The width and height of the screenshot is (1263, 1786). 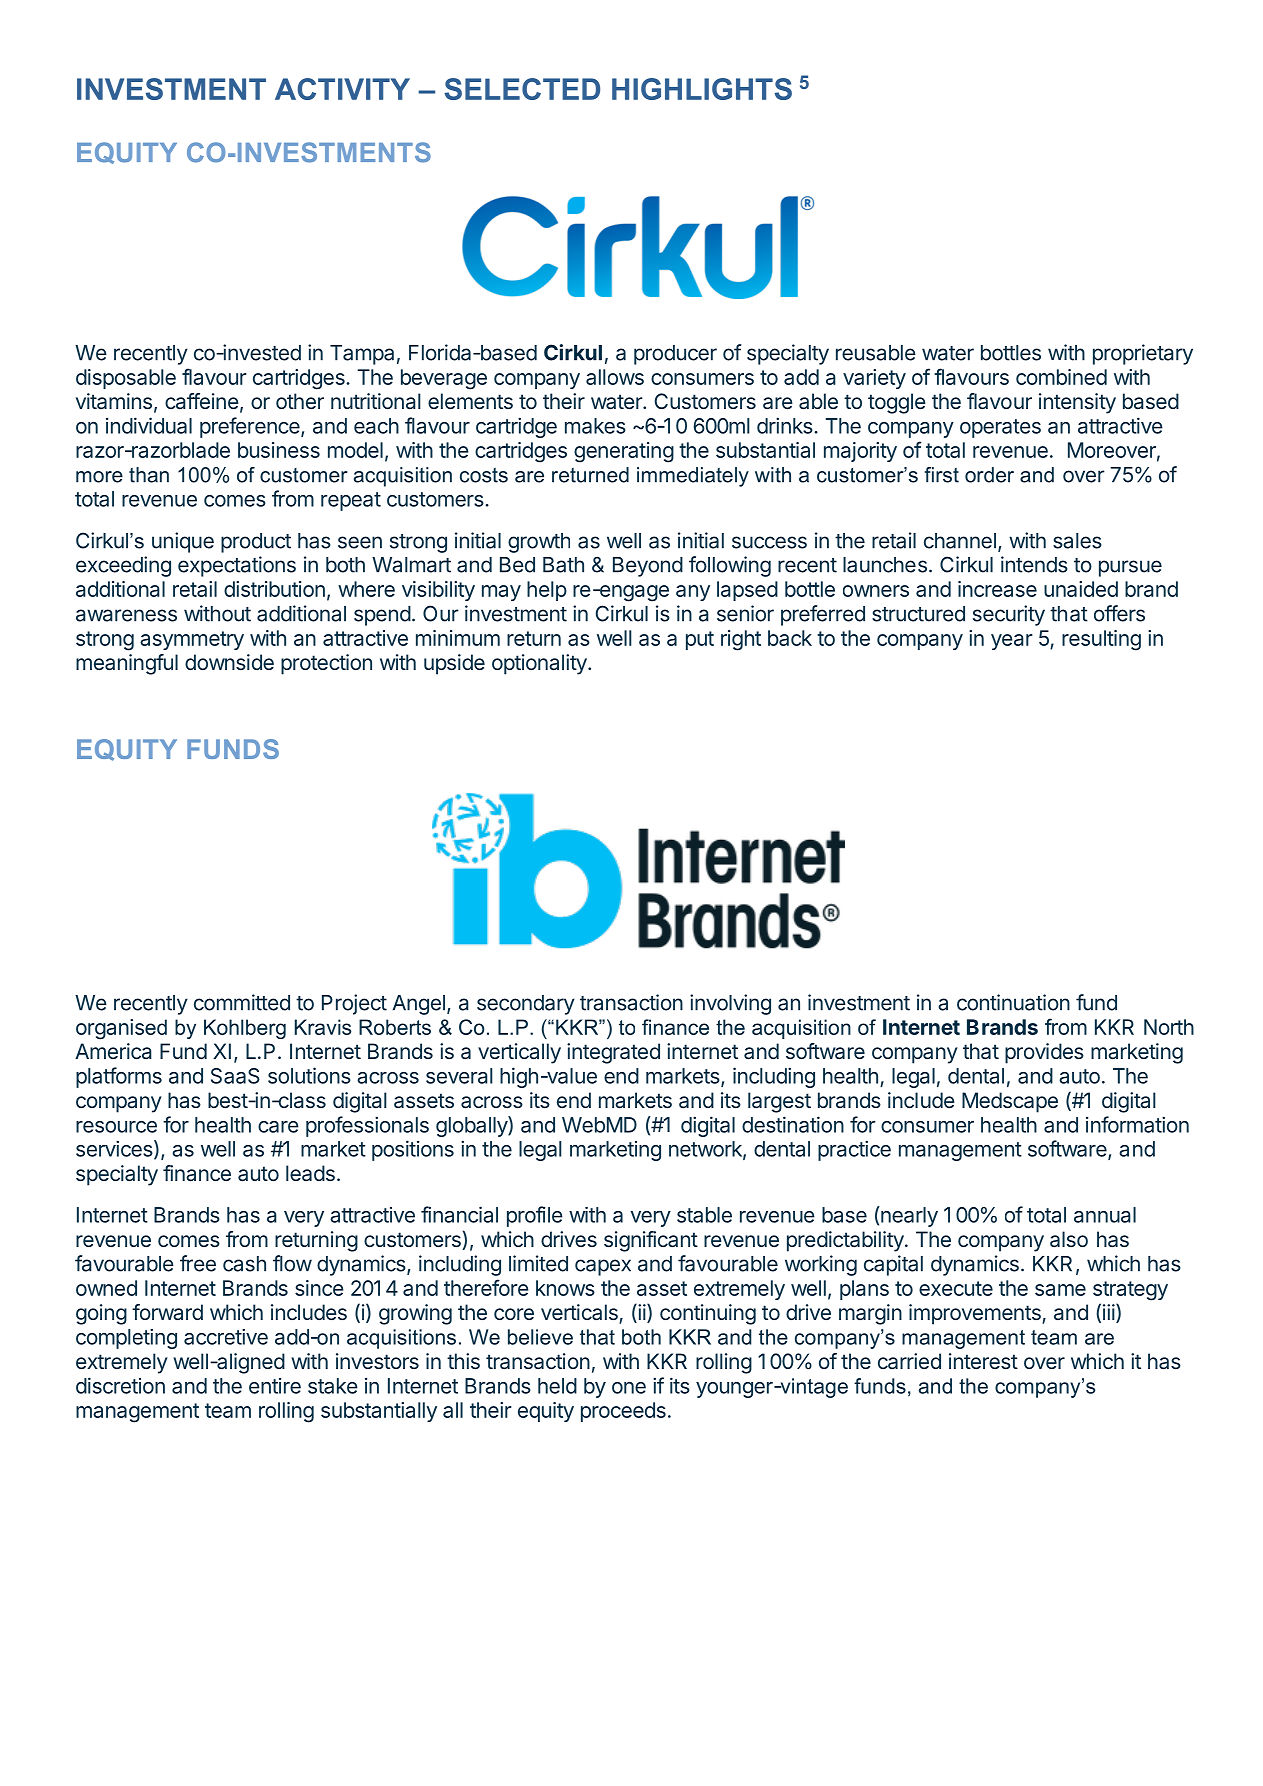 I want to click on SELECTED, so click(x=522, y=89).
